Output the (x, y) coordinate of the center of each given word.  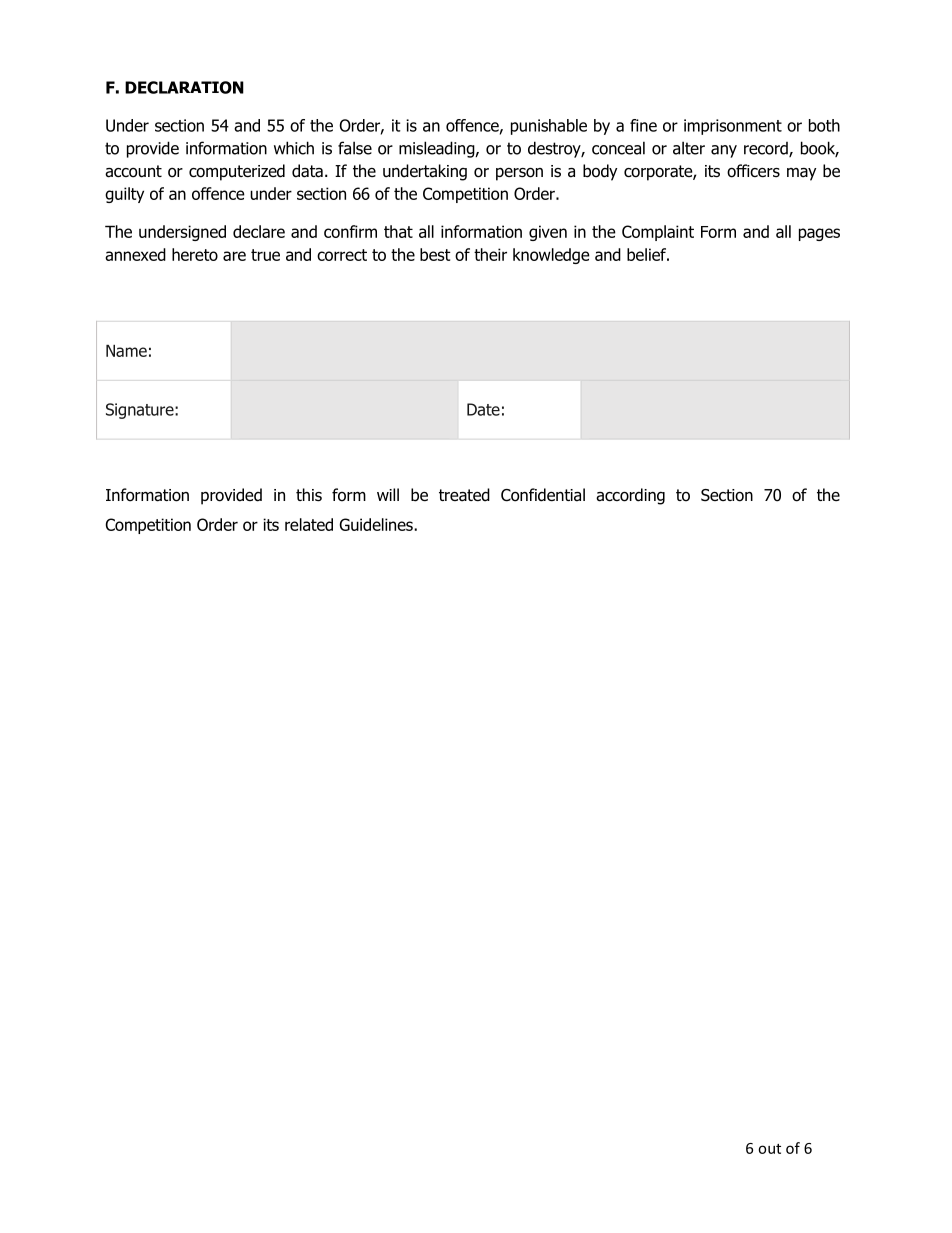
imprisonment (733, 127)
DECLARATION (184, 87)
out (769, 1149)
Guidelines (377, 524)
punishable (549, 127)
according (630, 496)
